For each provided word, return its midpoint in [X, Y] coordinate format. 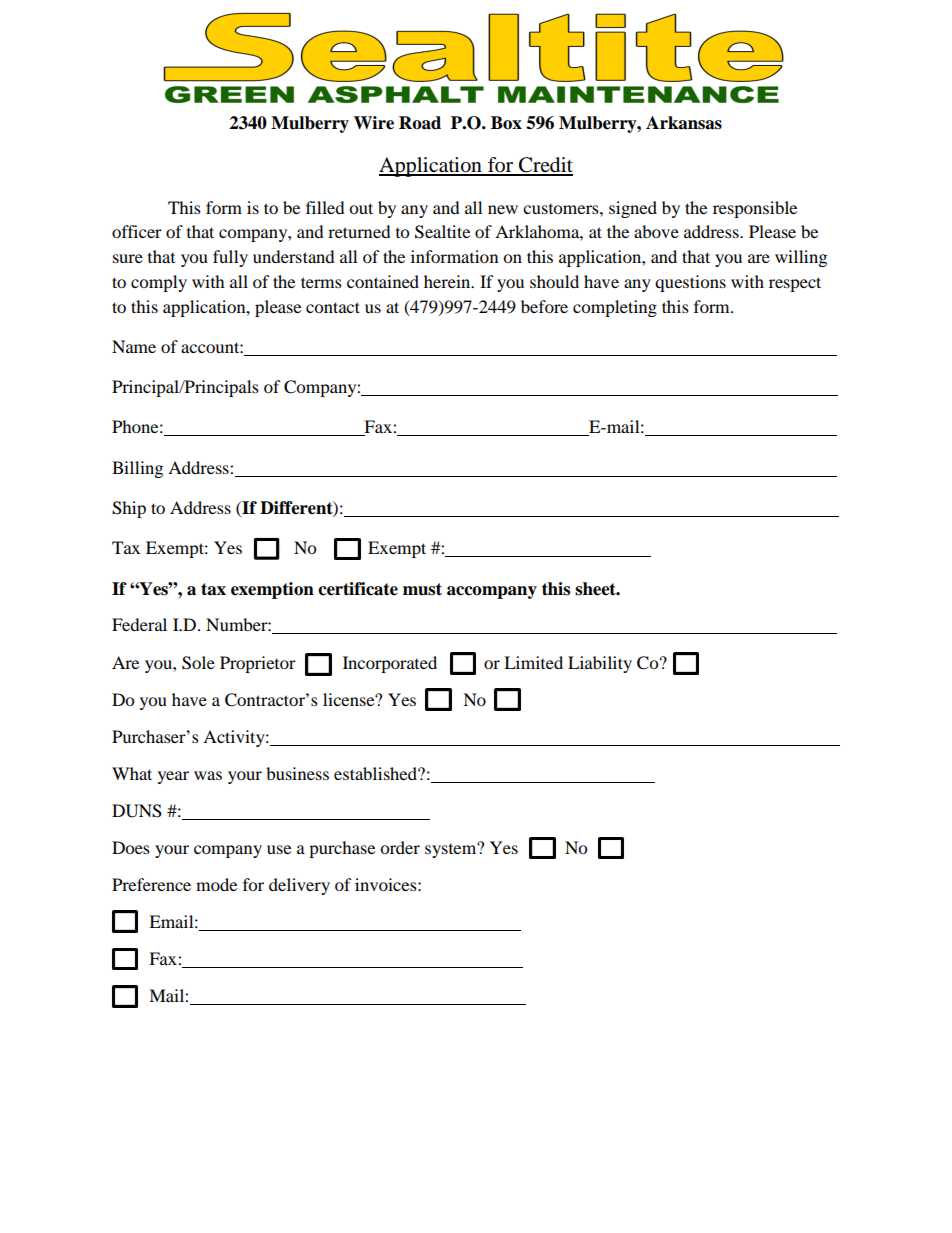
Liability [600, 664]
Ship [129, 509]
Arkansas [684, 123]
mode [216, 884]
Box [506, 123]
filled [325, 207]
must [422, 589]
